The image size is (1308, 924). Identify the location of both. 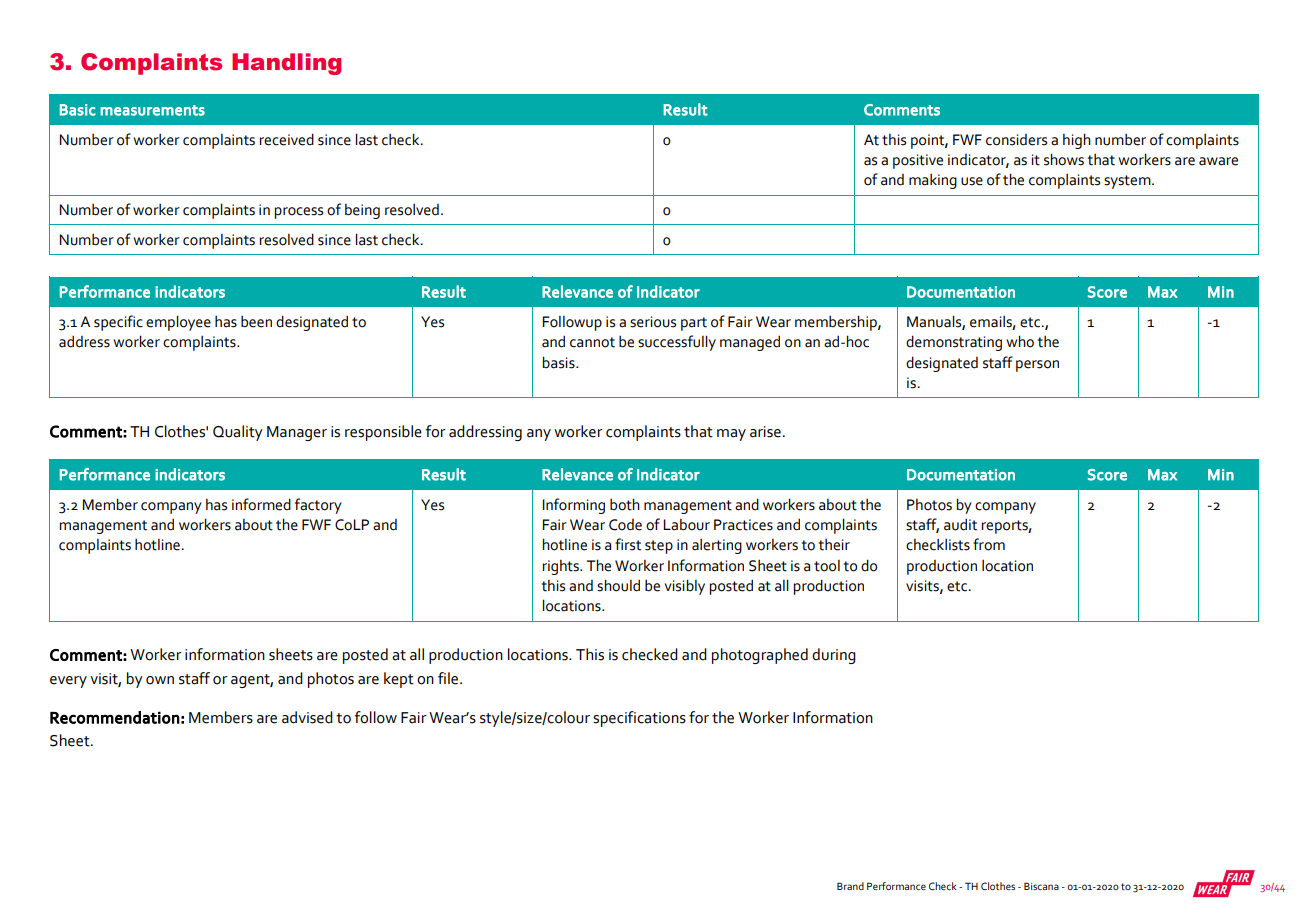
(625, 504).
